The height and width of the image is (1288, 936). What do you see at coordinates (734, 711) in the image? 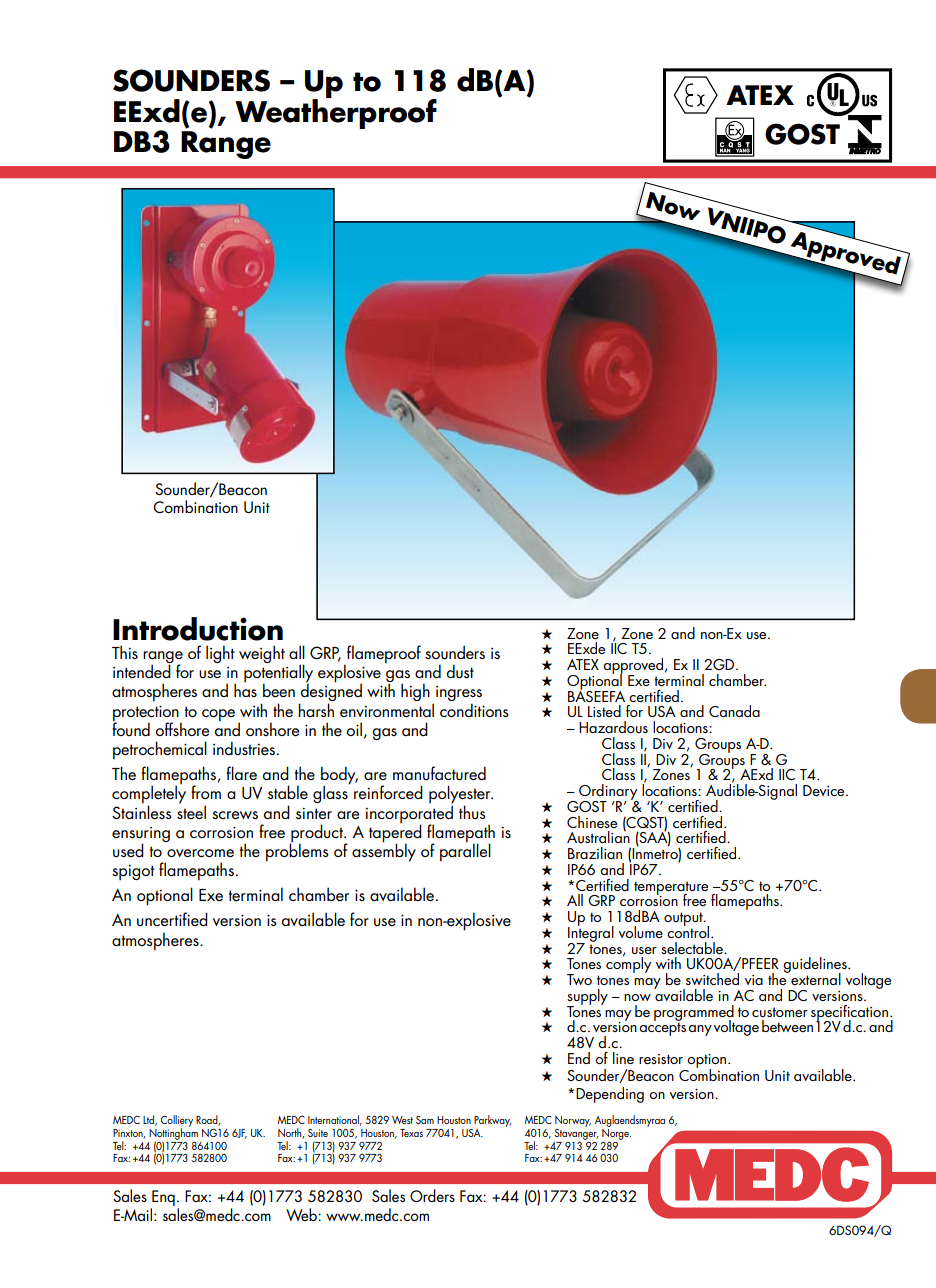
I see `Canada` at bounding box center [734, 711].
